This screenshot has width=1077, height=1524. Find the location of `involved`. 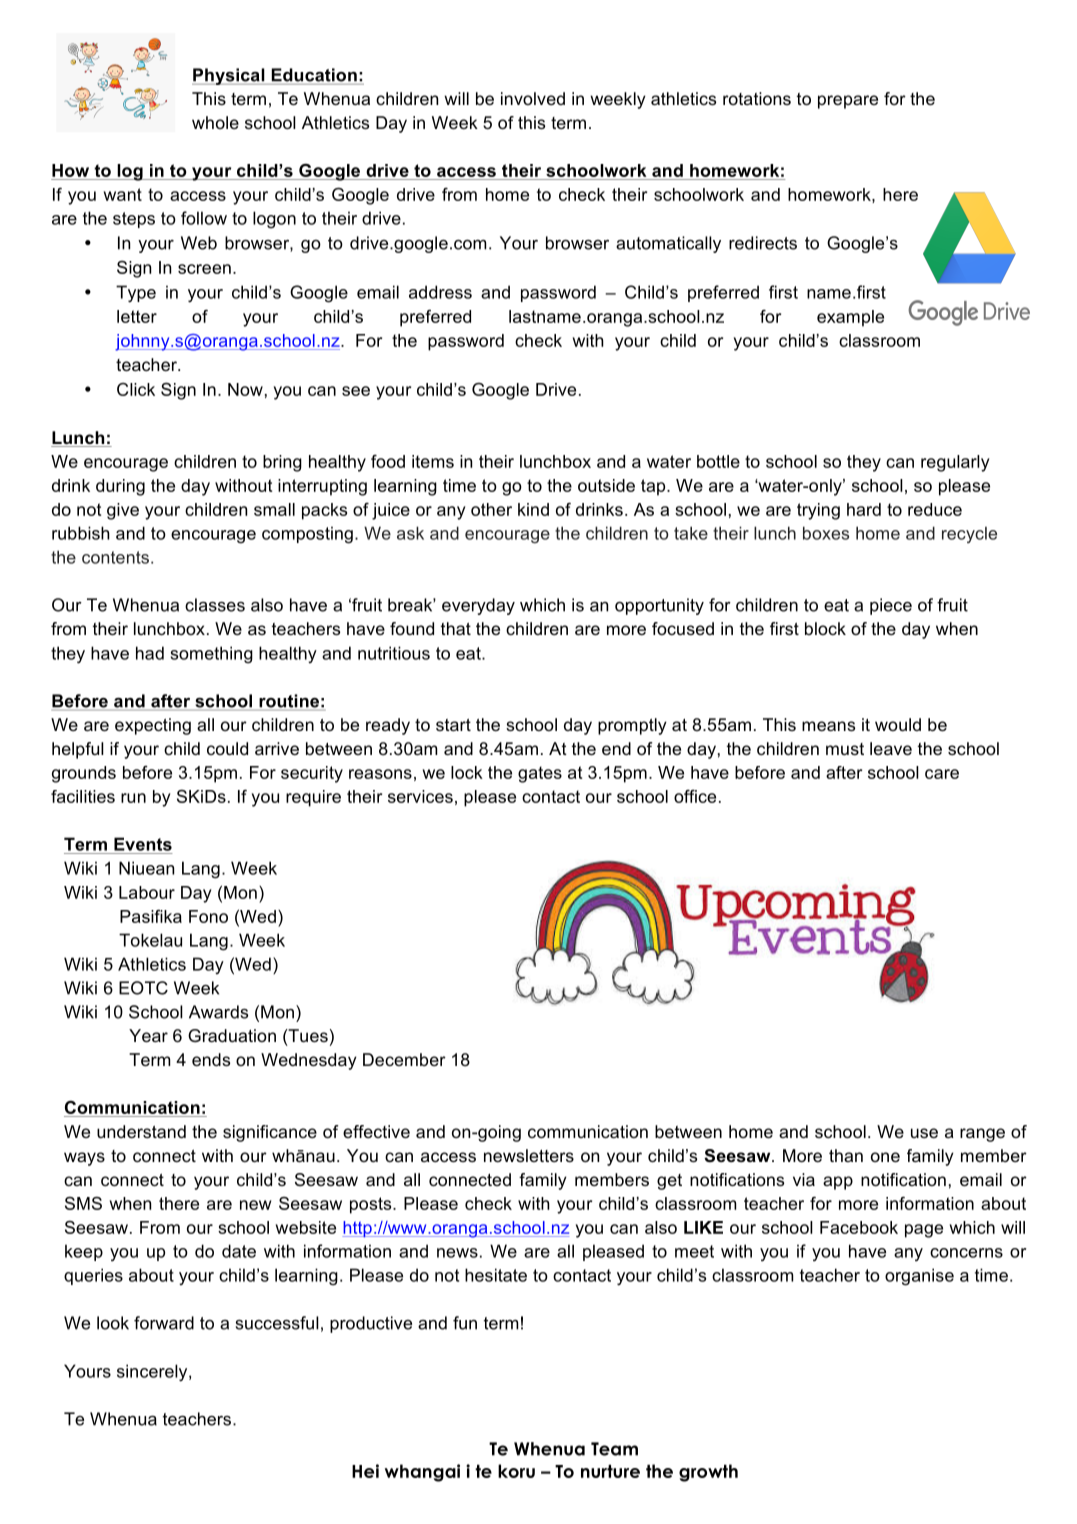

involved is located at coordinates (533, 98).
